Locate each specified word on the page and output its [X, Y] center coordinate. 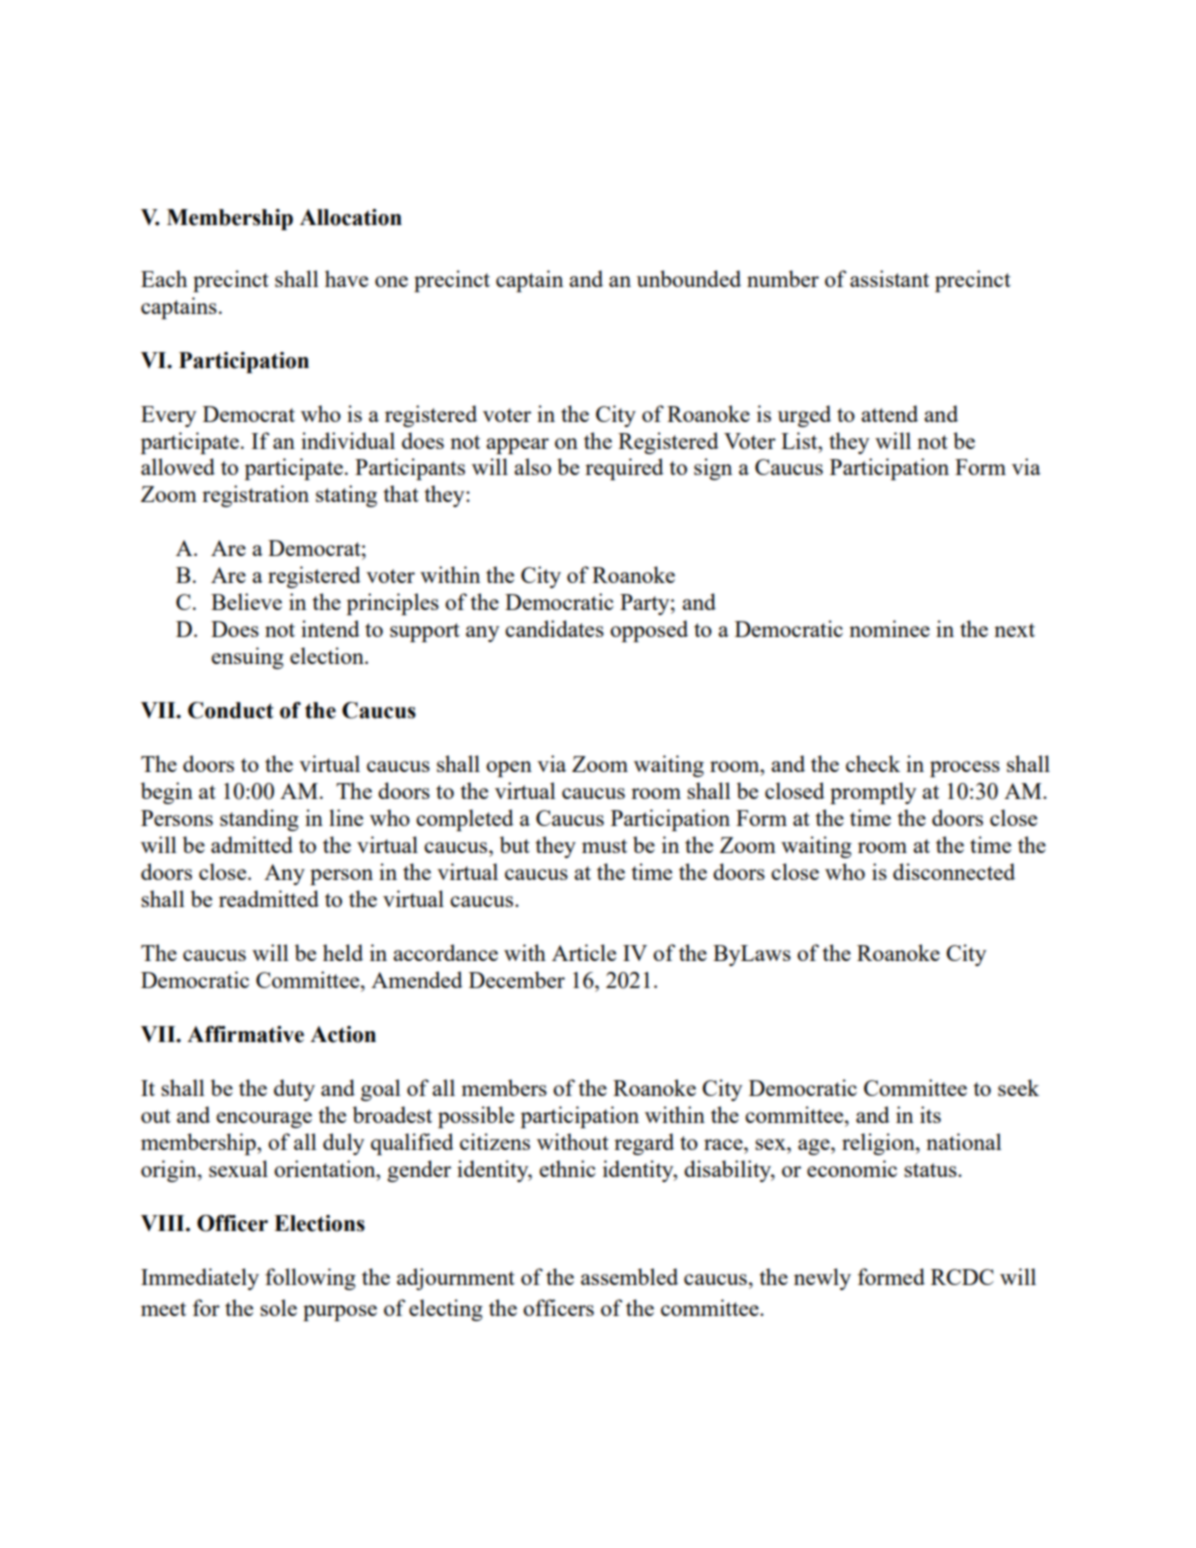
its [930, 1114]
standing [259, 820]
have [346, 278]
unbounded [689, 278]
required [624, 469]
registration [255, 496]
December [517, 979]
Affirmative [245, 1034]
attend [889, 413]
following [310, 1279]
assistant [889, 278]
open [509, 769]
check [873, 763]
